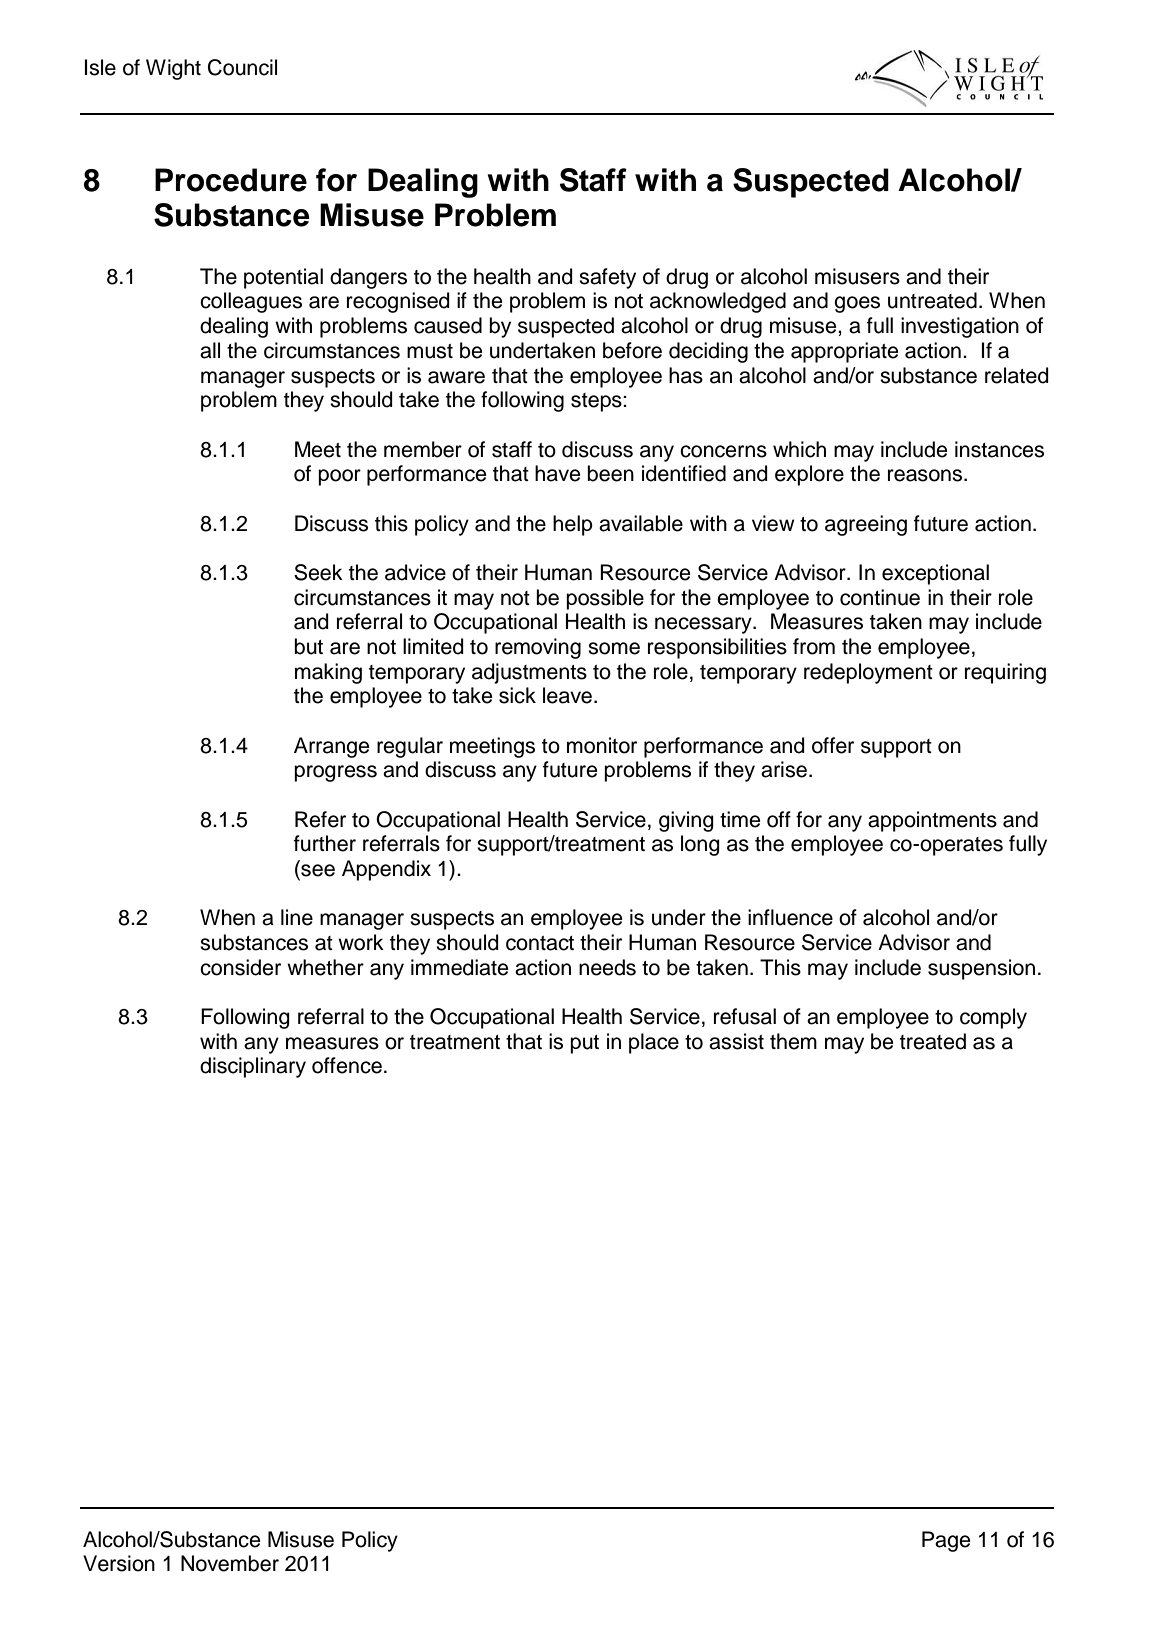  What do you see at coordinates (857, 304) in the page?
I see `goes` at bounding box center [857, 304].
